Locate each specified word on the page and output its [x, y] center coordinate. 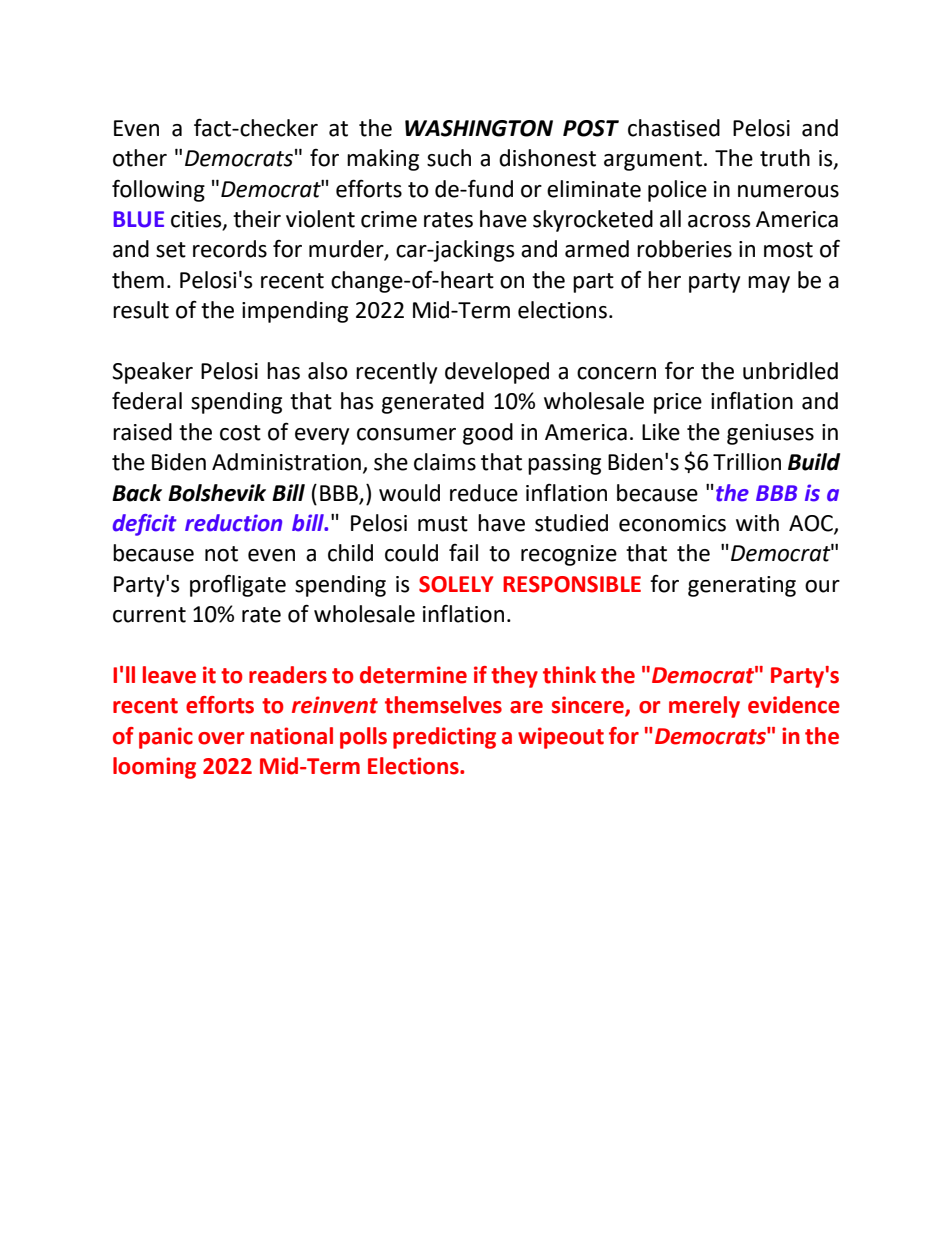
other [140, 158]
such [449, 158]
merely [704, 707]
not [221, 554]
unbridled [790, 371]
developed [497, 373]
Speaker [152, 373]
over [221, 738]
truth [785, 158]
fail [463, 553]
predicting [444, 738]
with [757, 523]
